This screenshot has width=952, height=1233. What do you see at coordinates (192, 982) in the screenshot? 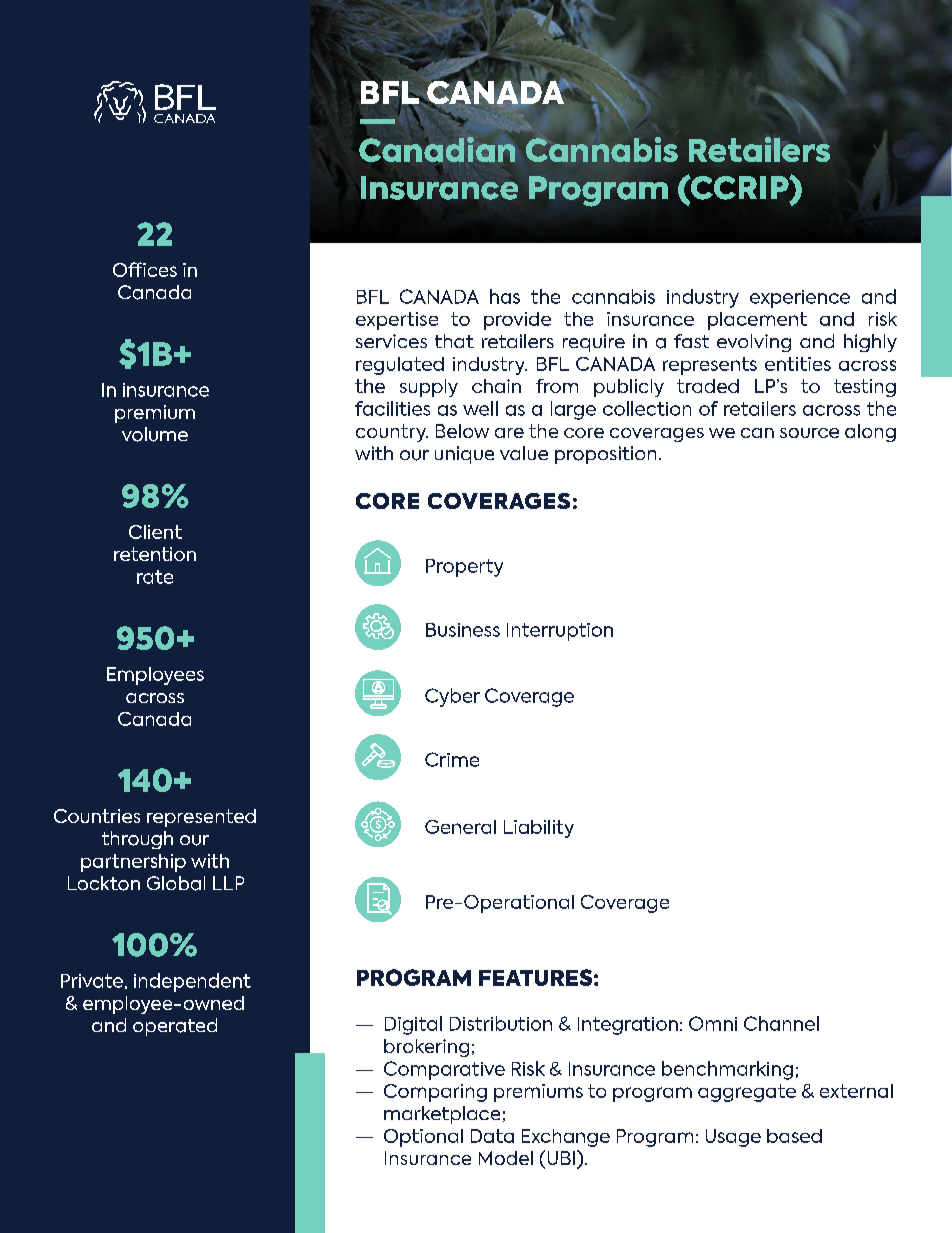
I see `independent` at bounding box center [192, 982].
